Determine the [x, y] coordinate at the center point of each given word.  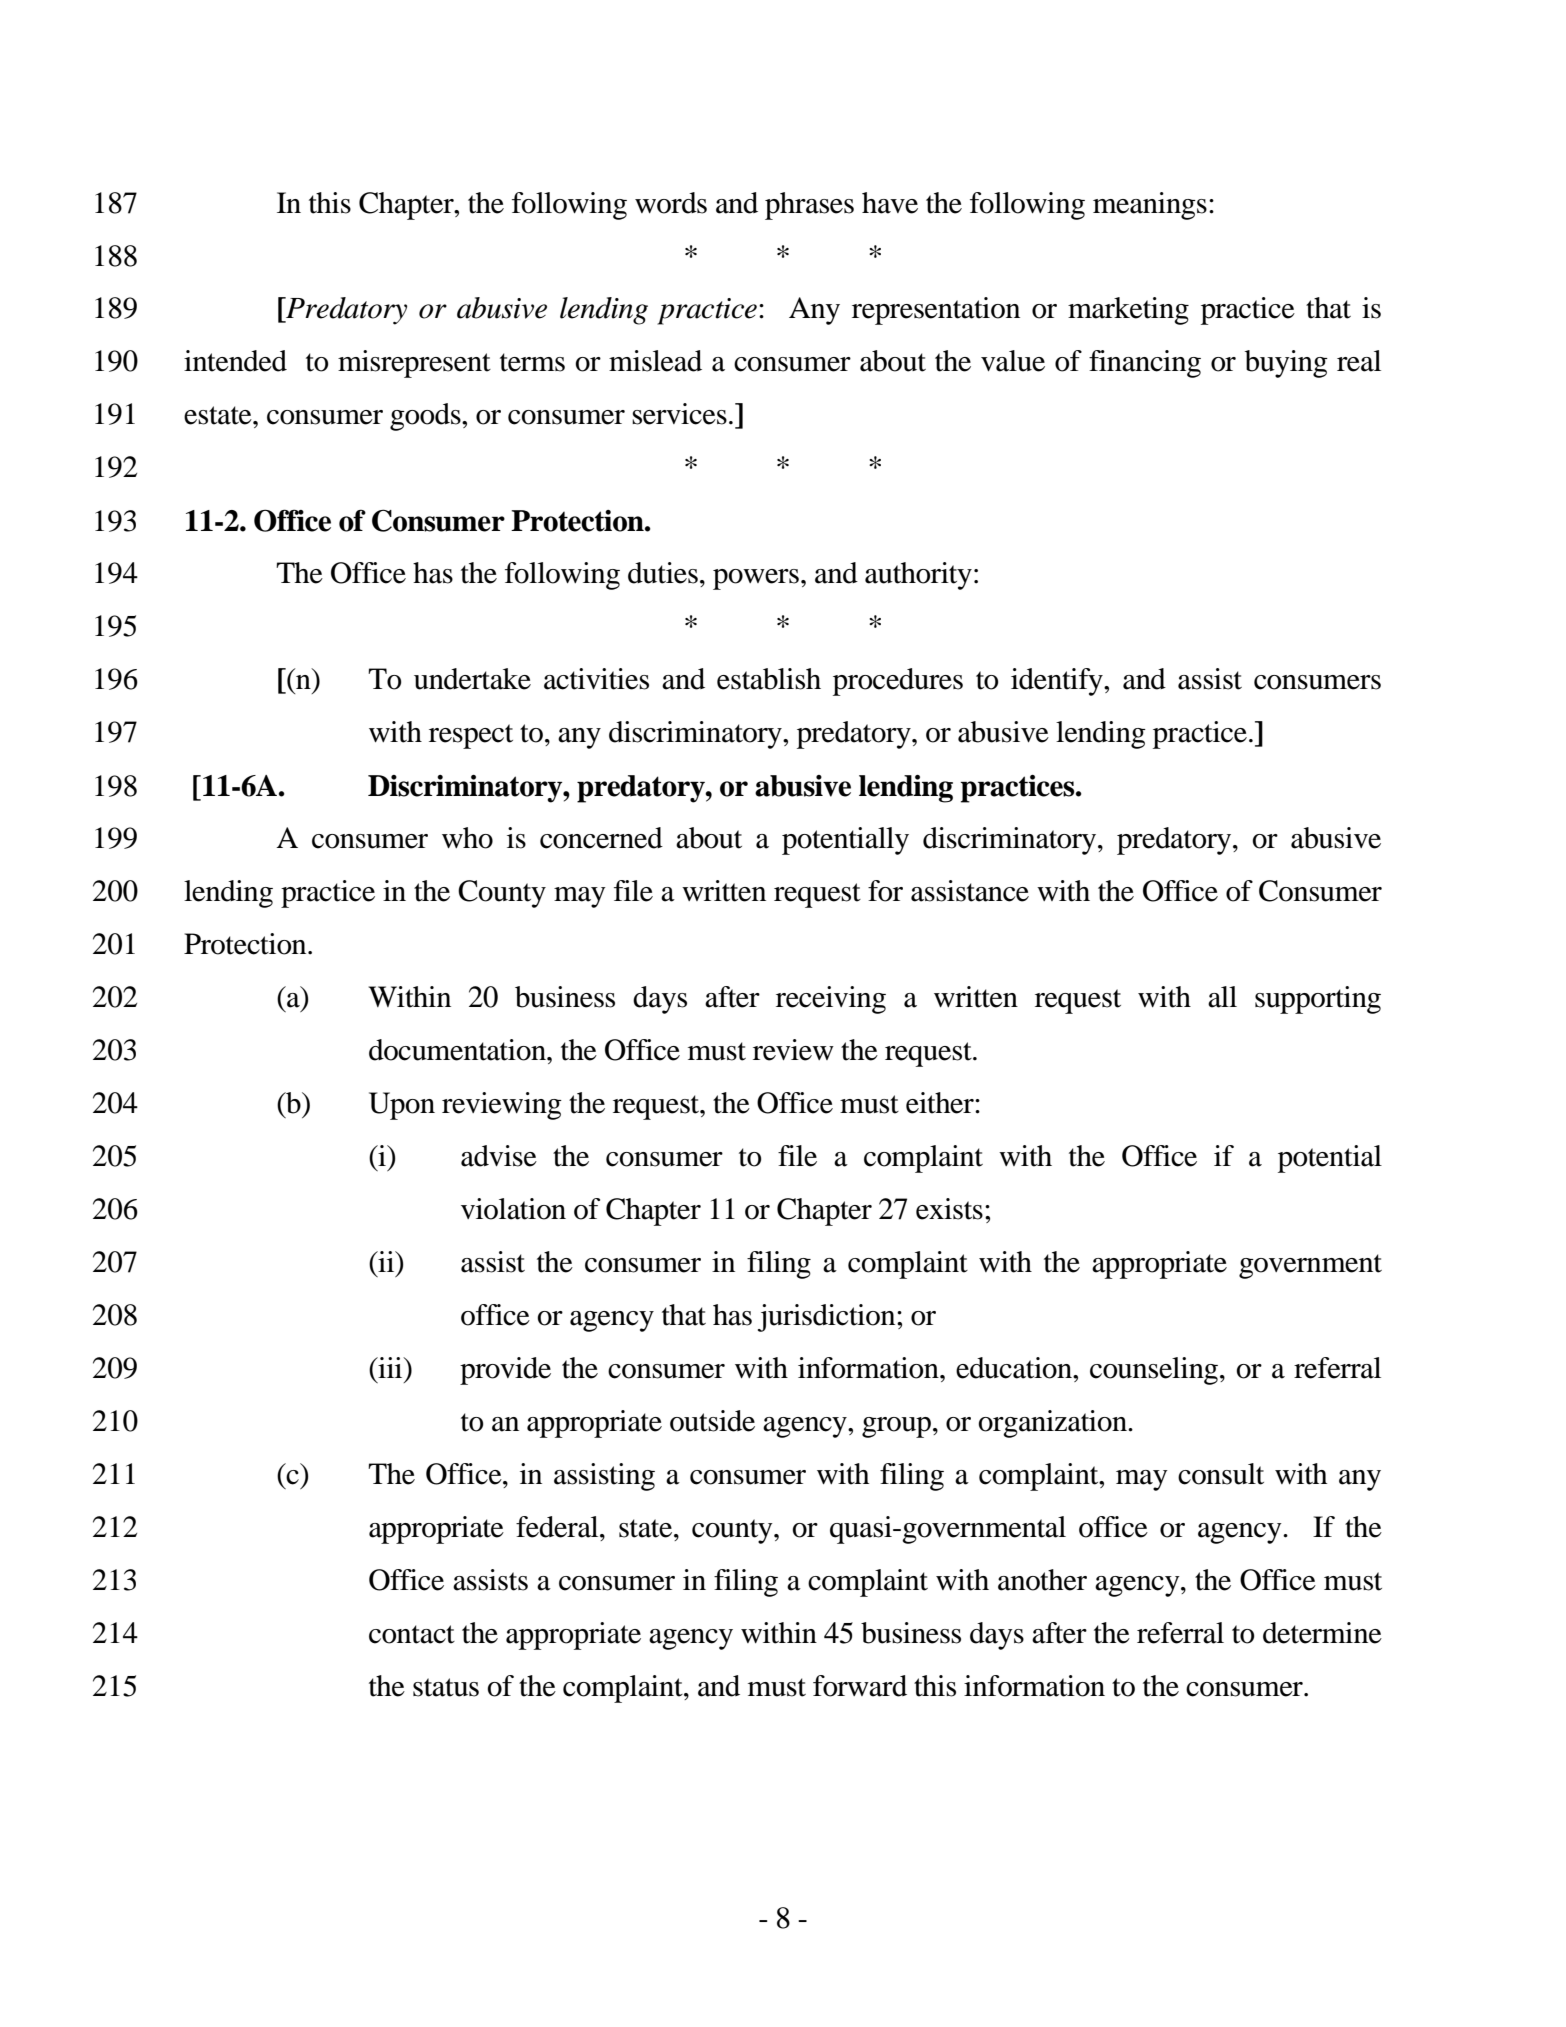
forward [860, 1686]
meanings [1150, 206]
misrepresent [414, 364]
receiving [831, 1000]
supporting [1318, 1000]
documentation [458, 1050]
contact [412, 1634]
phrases [809, 206]
